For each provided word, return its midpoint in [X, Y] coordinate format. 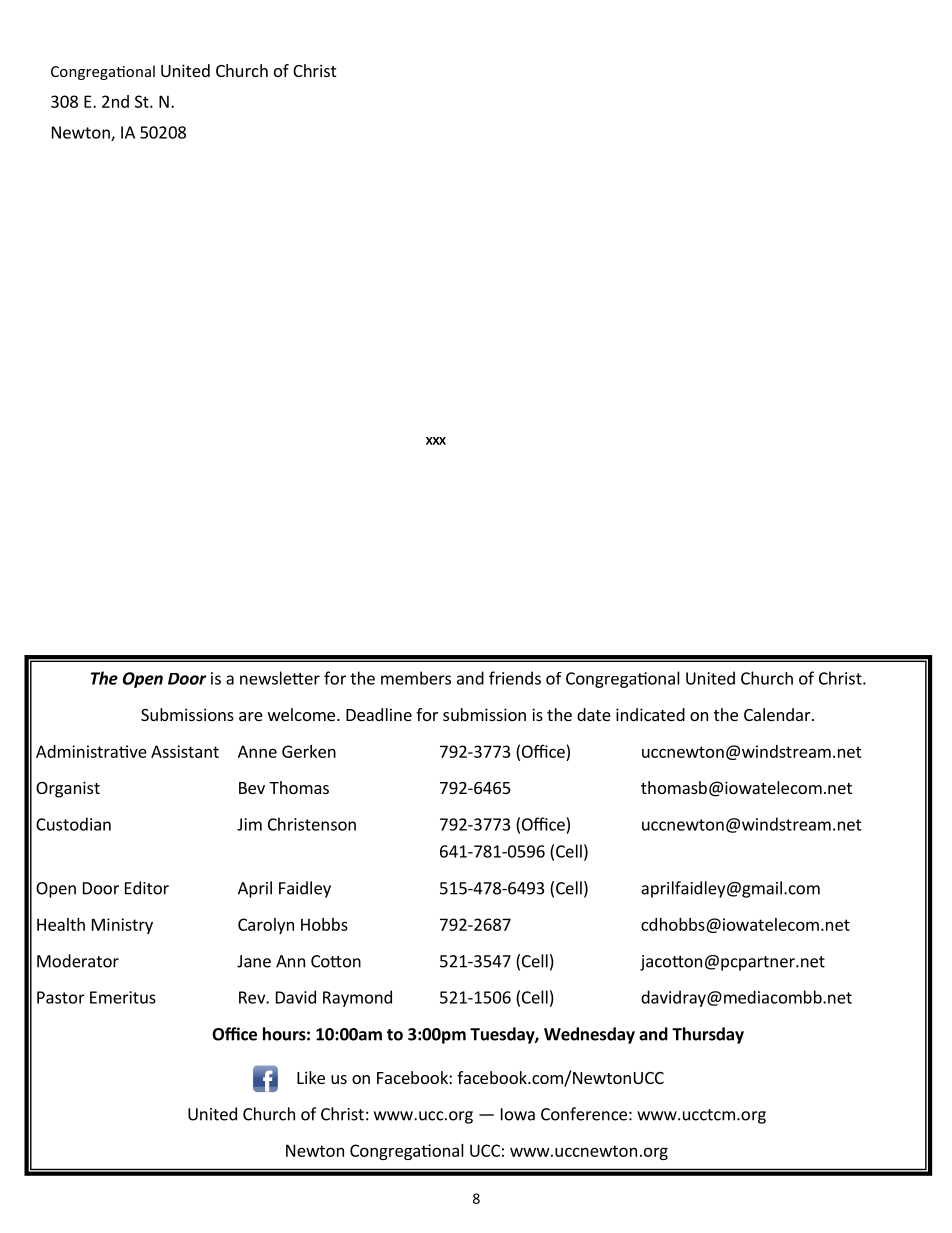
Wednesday [589, 1035]
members [416, 678]
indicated [650, 714]
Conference [584, 1114]
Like [311, 1077]
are [251, 716]
